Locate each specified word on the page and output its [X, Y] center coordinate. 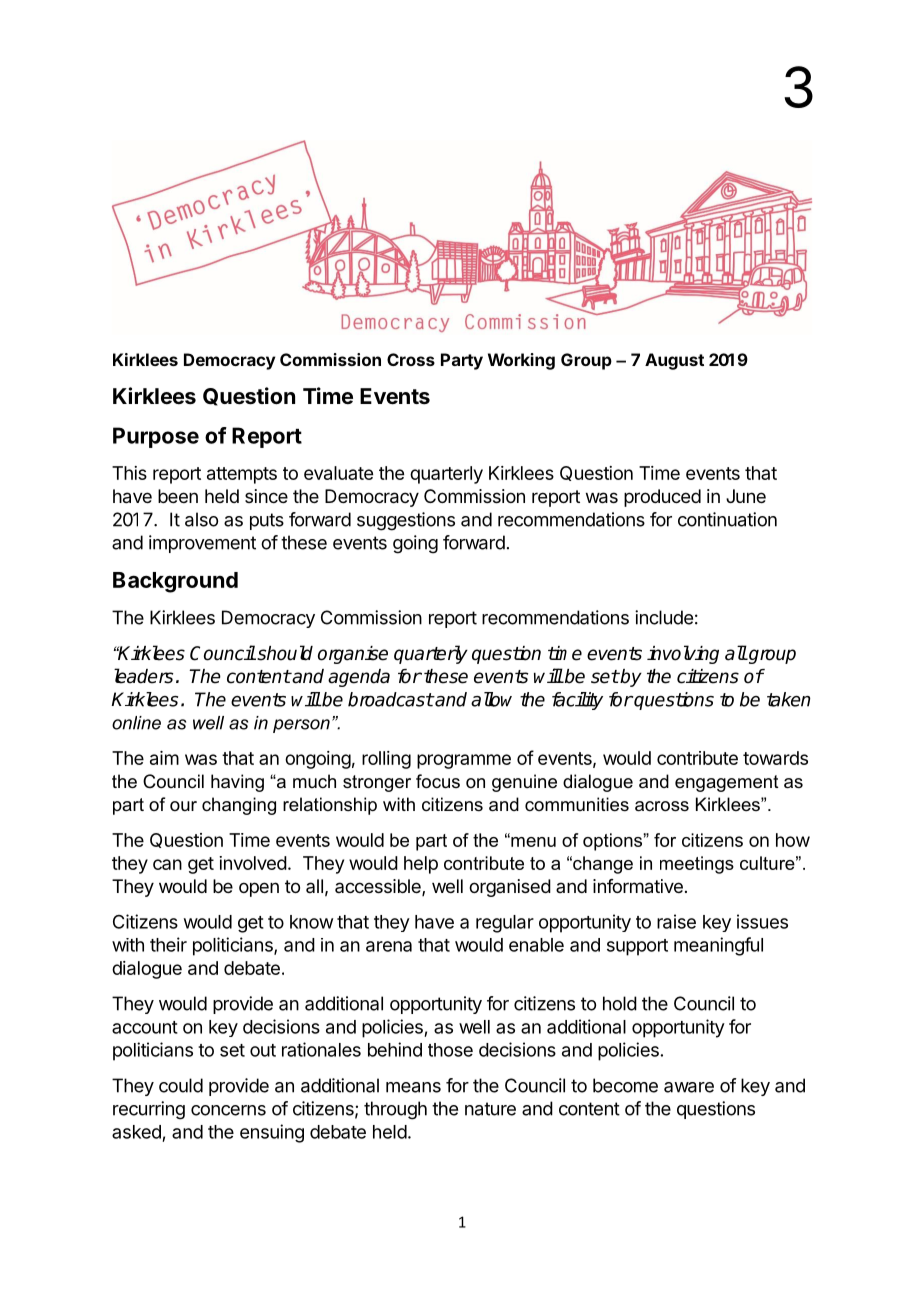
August [674, 361]
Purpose [156, 437]
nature [490, 1109]
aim [164, 758]
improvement [202, 544]
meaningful [718, 946]
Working [521, 361]
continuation [727, 519]
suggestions [406, 521]
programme [464, 761]
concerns [228, 1110]
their [168, 944]
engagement [727, 783]
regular [505, 924]
